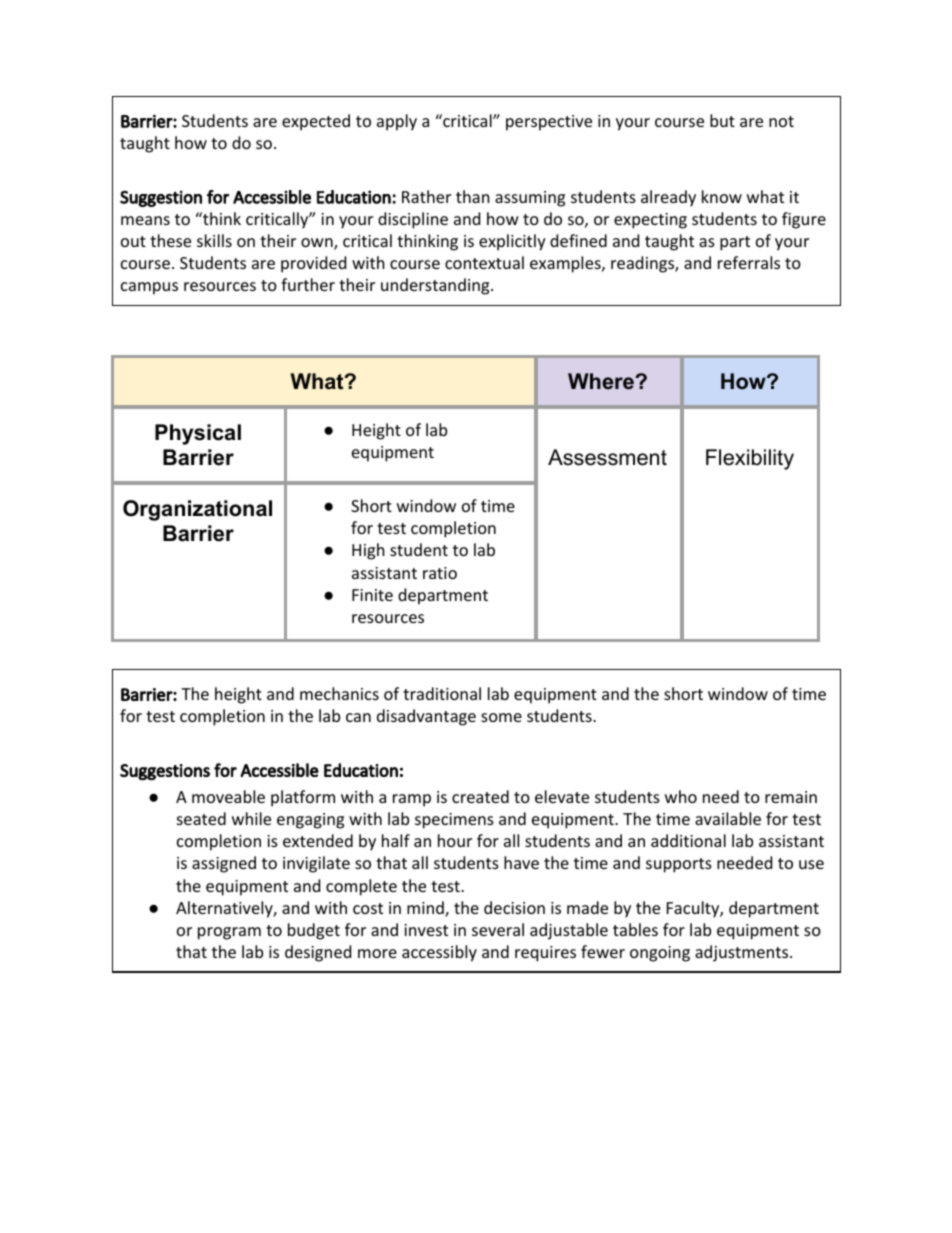  What do you see at coordinates (316, 122) in the screenshot?
I see `expected` at bounding box center [316, 122].
